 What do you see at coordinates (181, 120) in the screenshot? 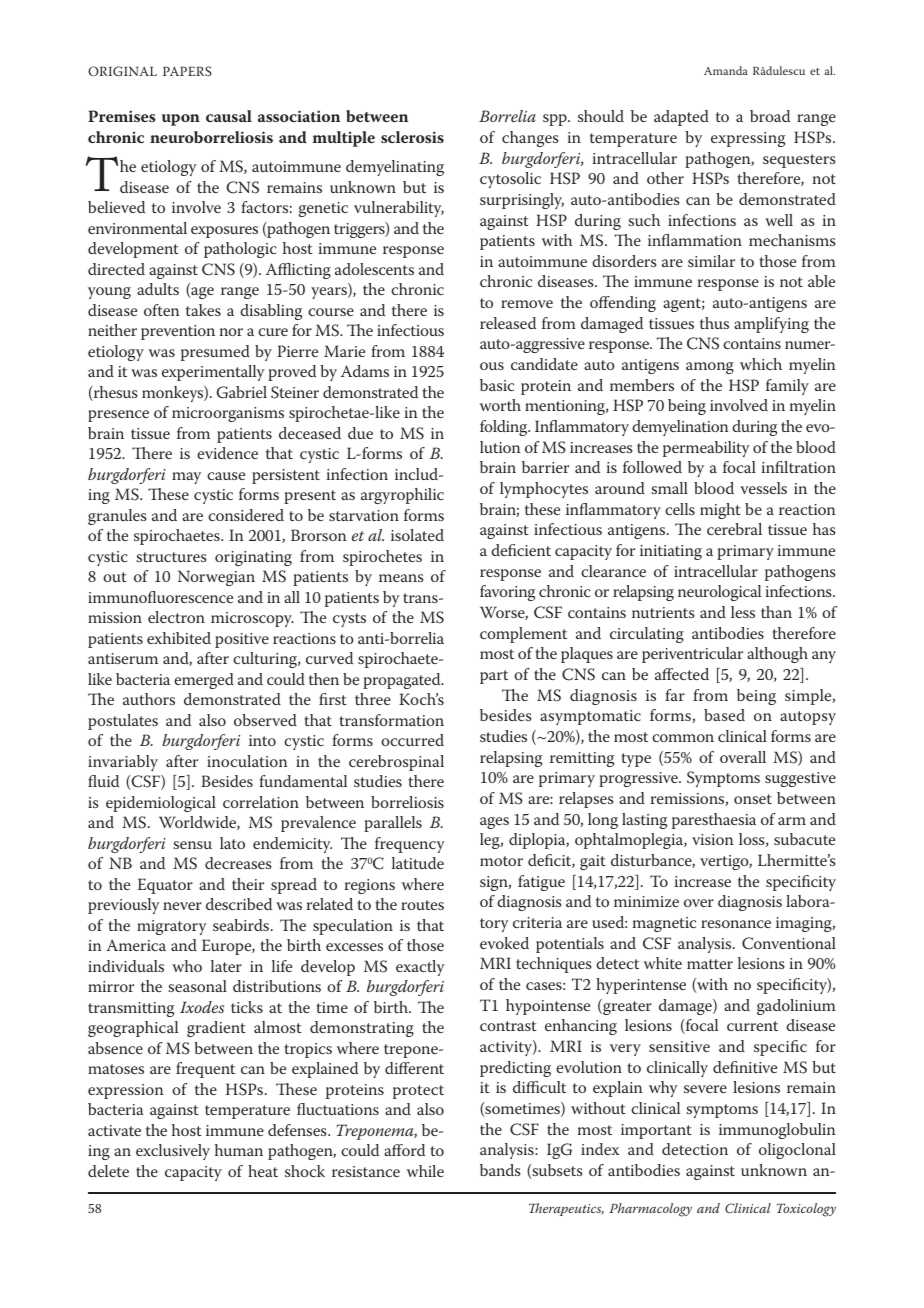
I see `upon` at bounding box center [181, 120].
